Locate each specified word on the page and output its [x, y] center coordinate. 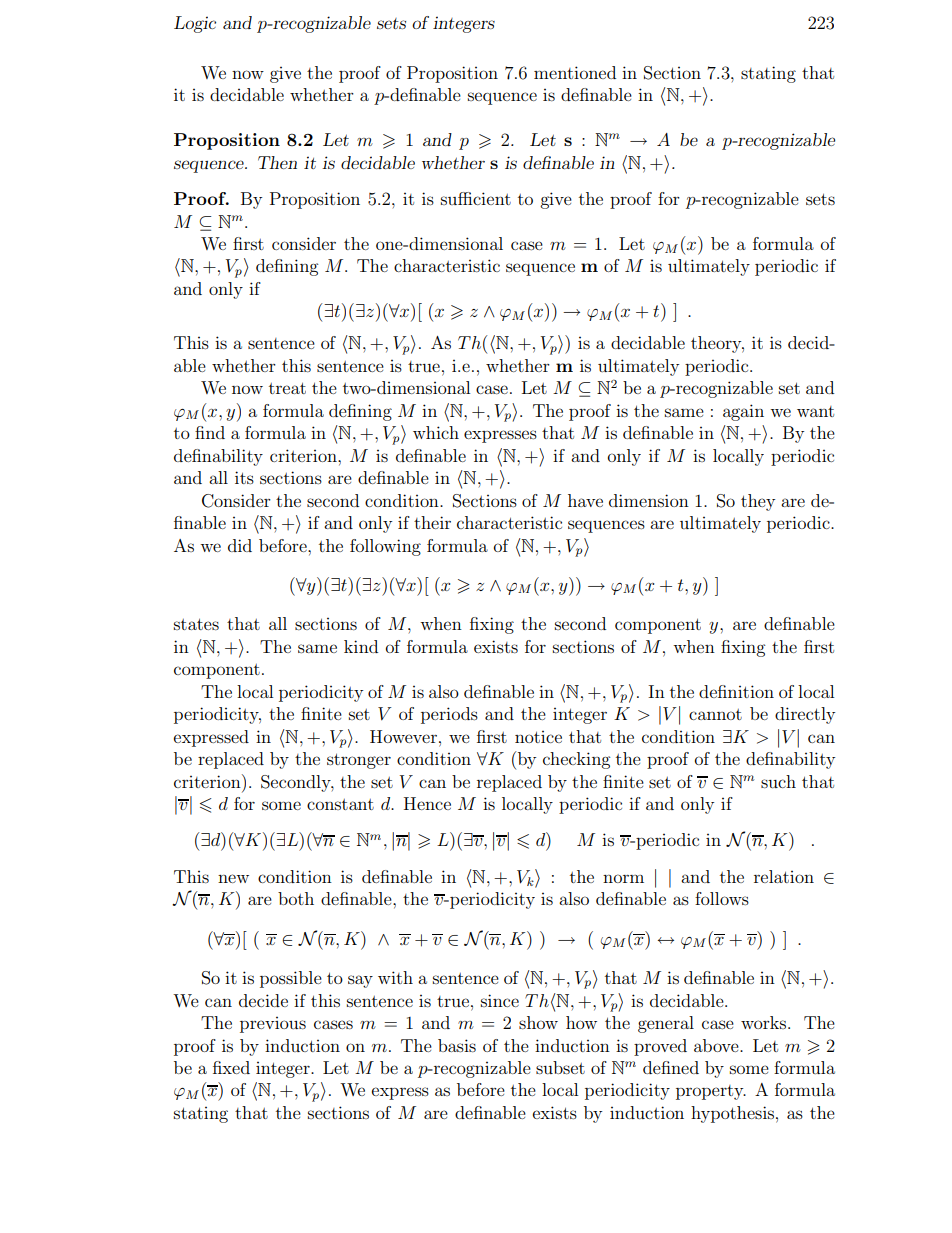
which [436, 432]
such [778, 781]
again [743, 412]
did [240, 545]
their [432, 522]
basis [457, 1045]
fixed [231, 1067]
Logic [195, 24]
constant [340, 804]
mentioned [575, 72]
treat [287, 388]
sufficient [476, 198]
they [758, 502]
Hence [427, 803]
